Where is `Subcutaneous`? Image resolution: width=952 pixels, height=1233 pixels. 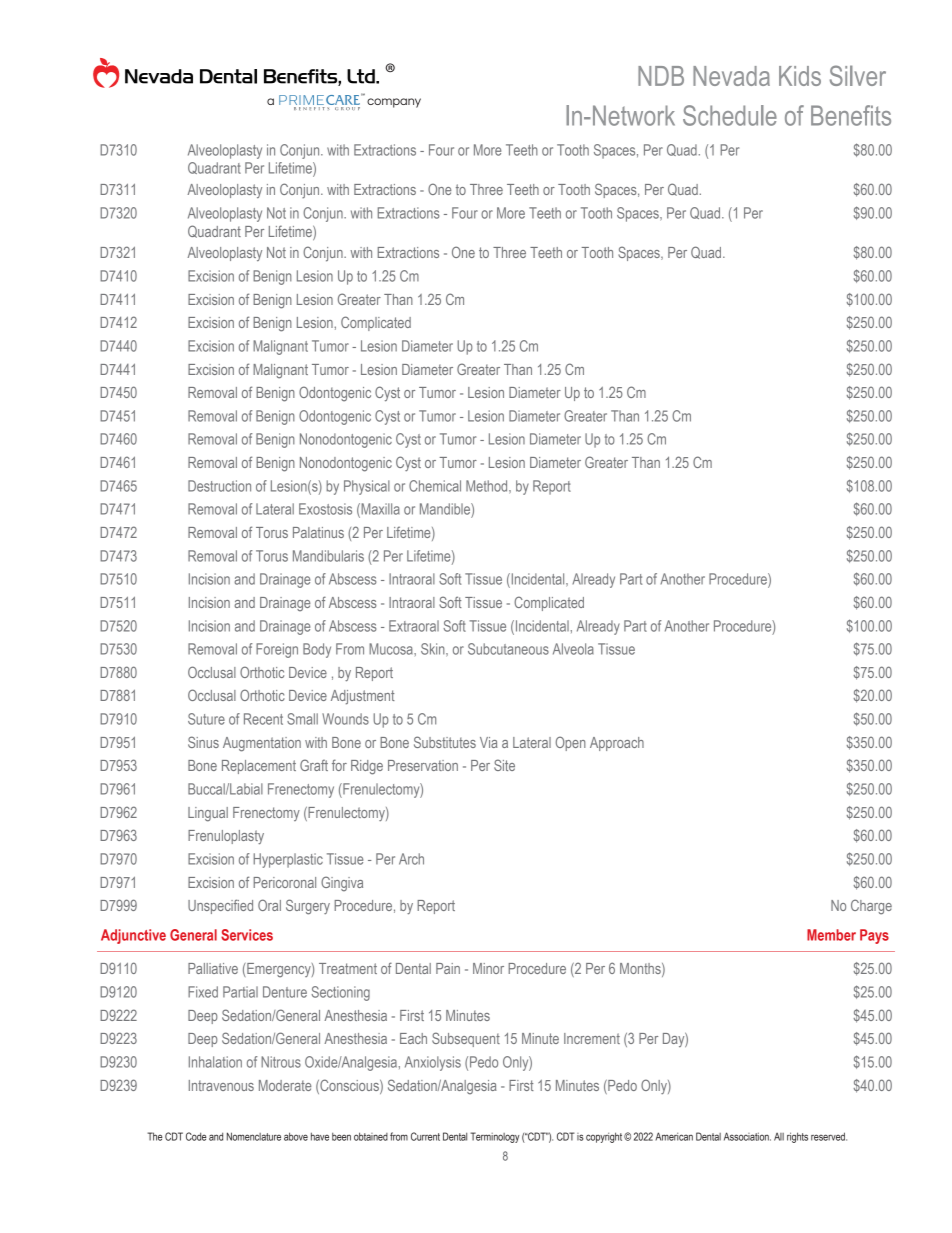 Subcutaneous is located at coordinates (508, 649).
